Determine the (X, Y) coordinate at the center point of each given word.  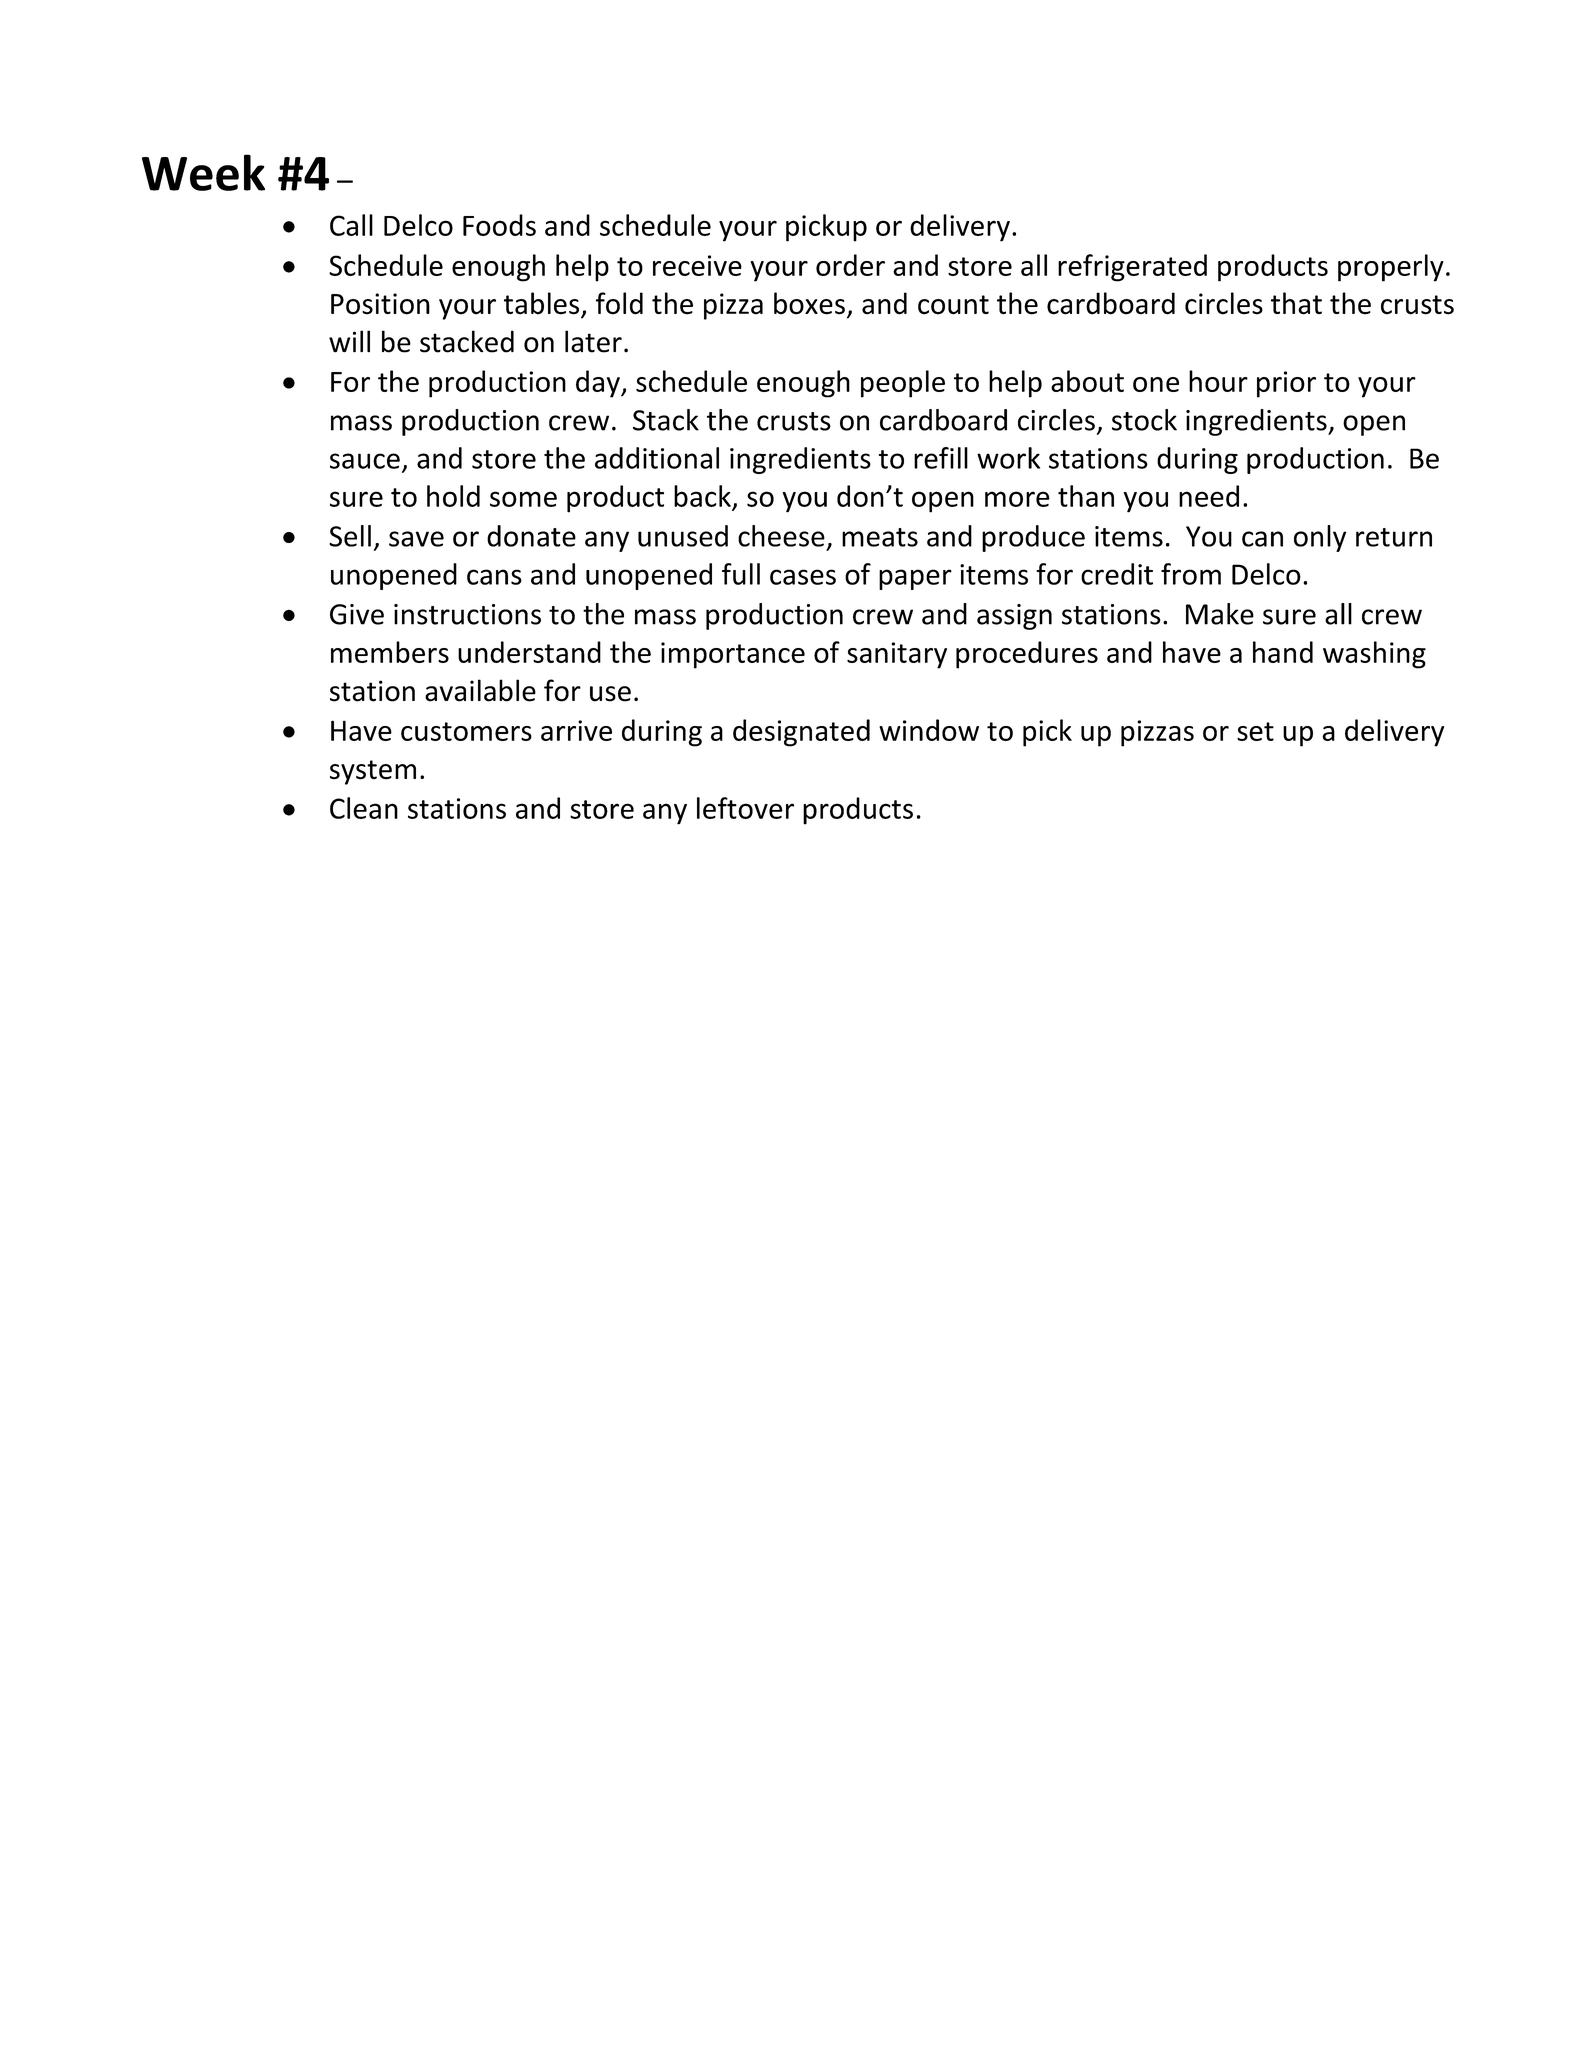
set (1255, 731)
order (850, 265)
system (373, 772)
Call (351, 225)
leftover (745, 808)
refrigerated (1132, 268)
